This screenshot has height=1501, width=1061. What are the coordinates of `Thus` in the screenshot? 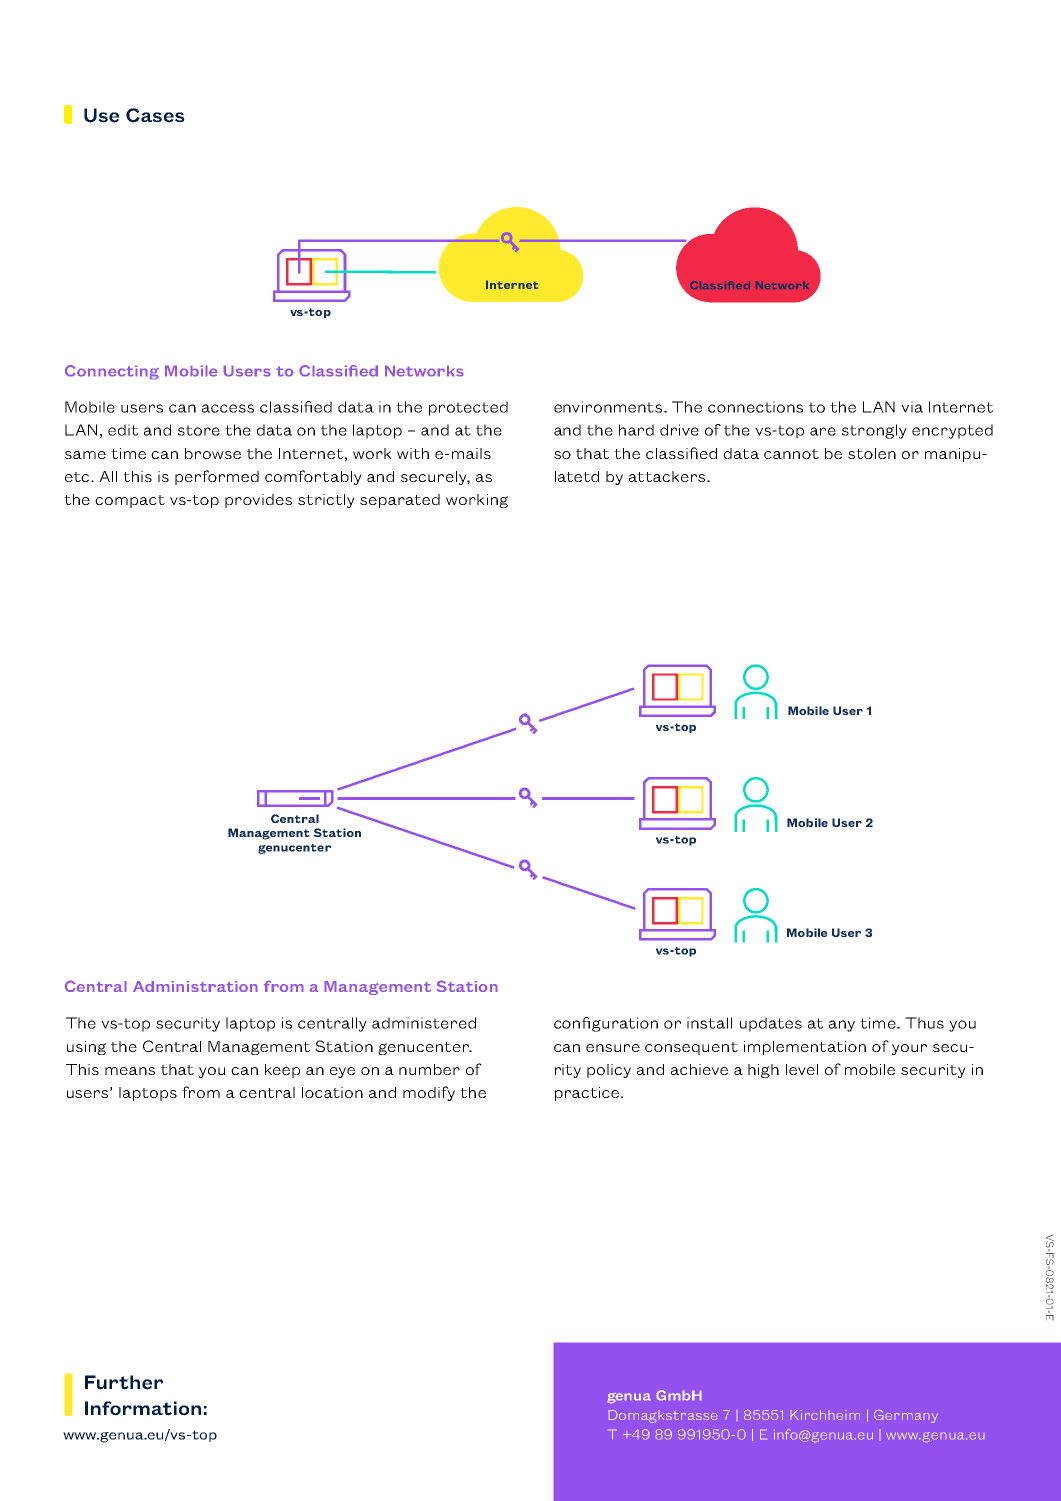 It's located at (924, 1023).
